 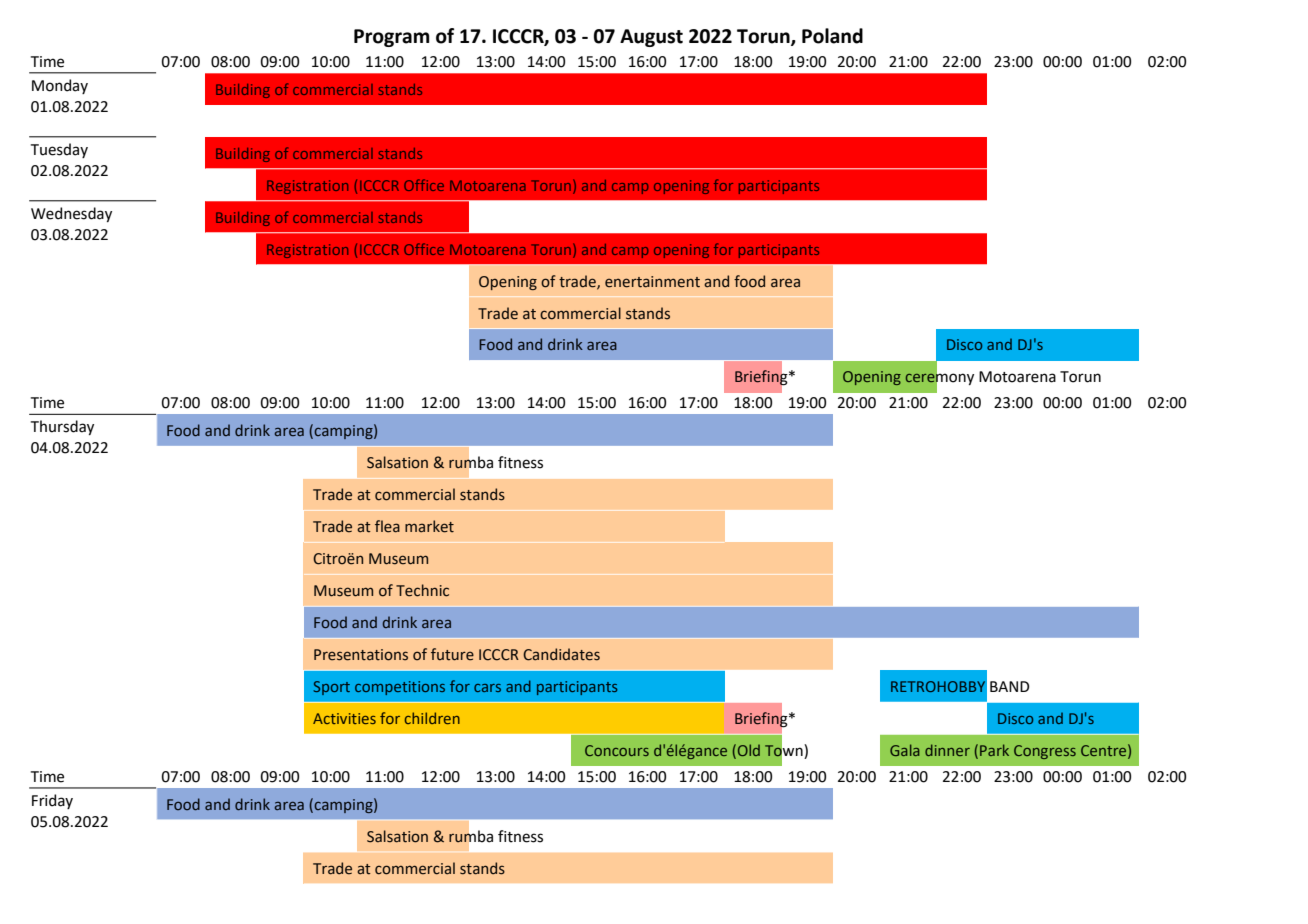 I want to click on Thursday, so click(x=62, y=427).
